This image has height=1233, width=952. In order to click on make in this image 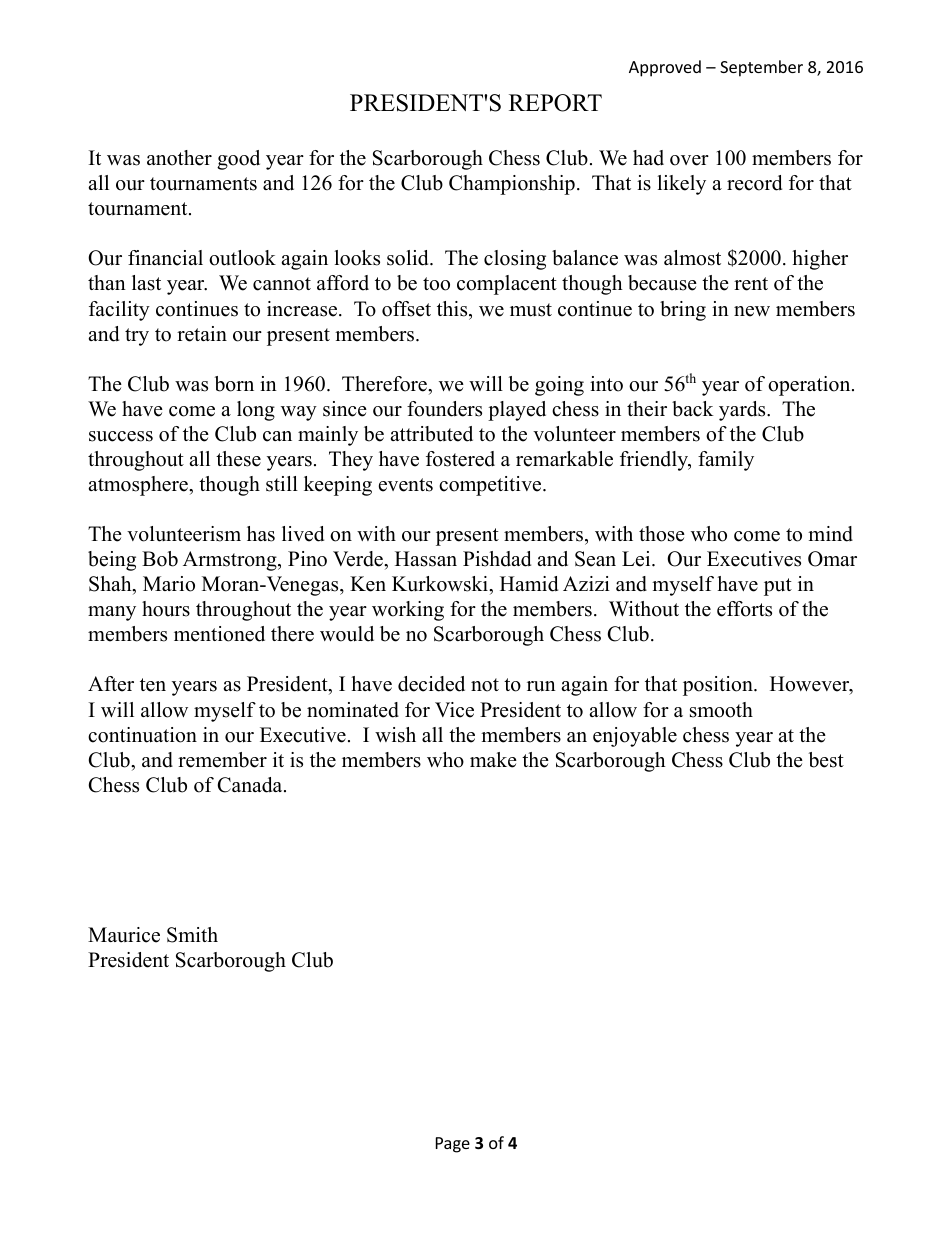, I will do `click(493, 760)`.
